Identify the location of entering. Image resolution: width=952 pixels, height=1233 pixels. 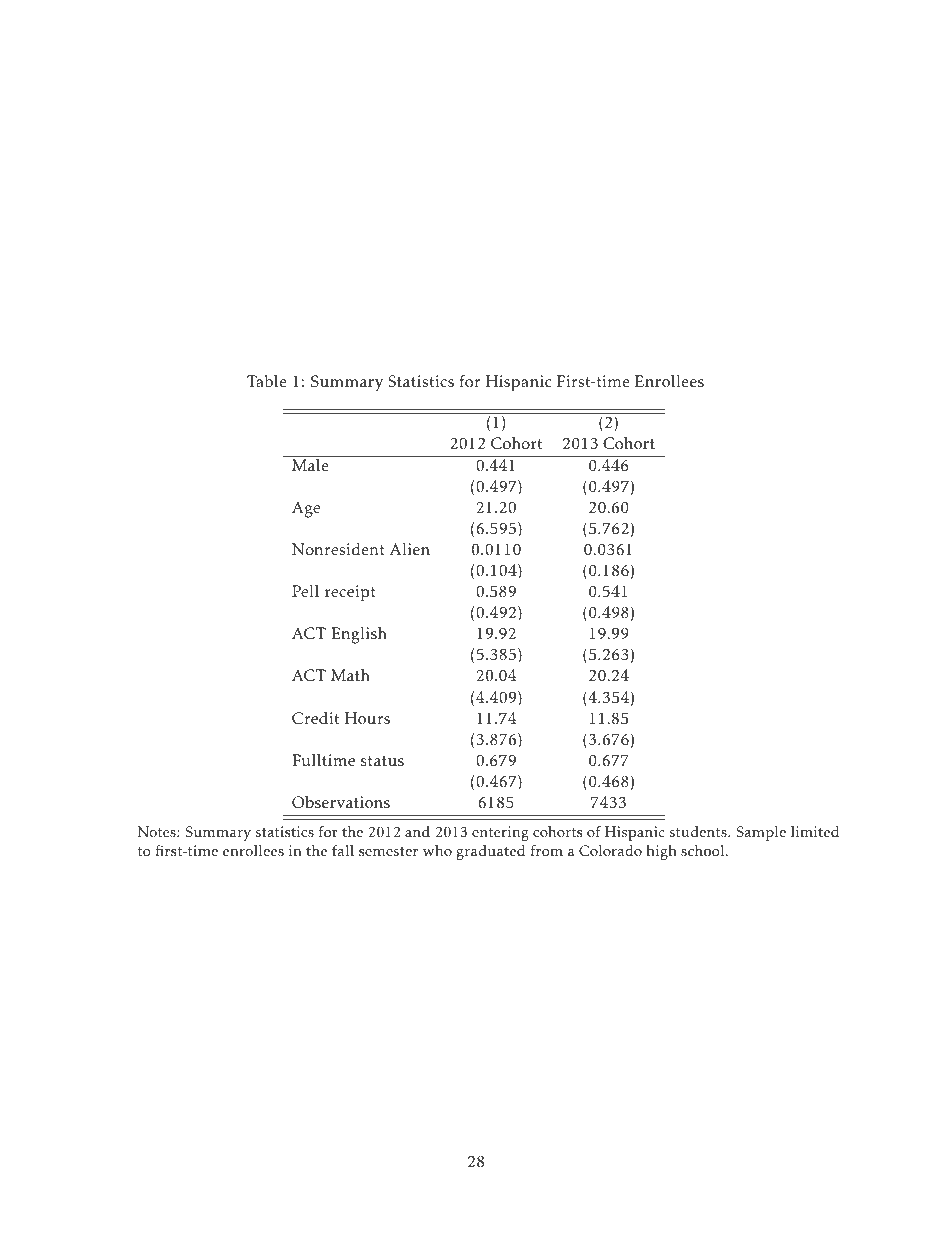
(500, 833).
